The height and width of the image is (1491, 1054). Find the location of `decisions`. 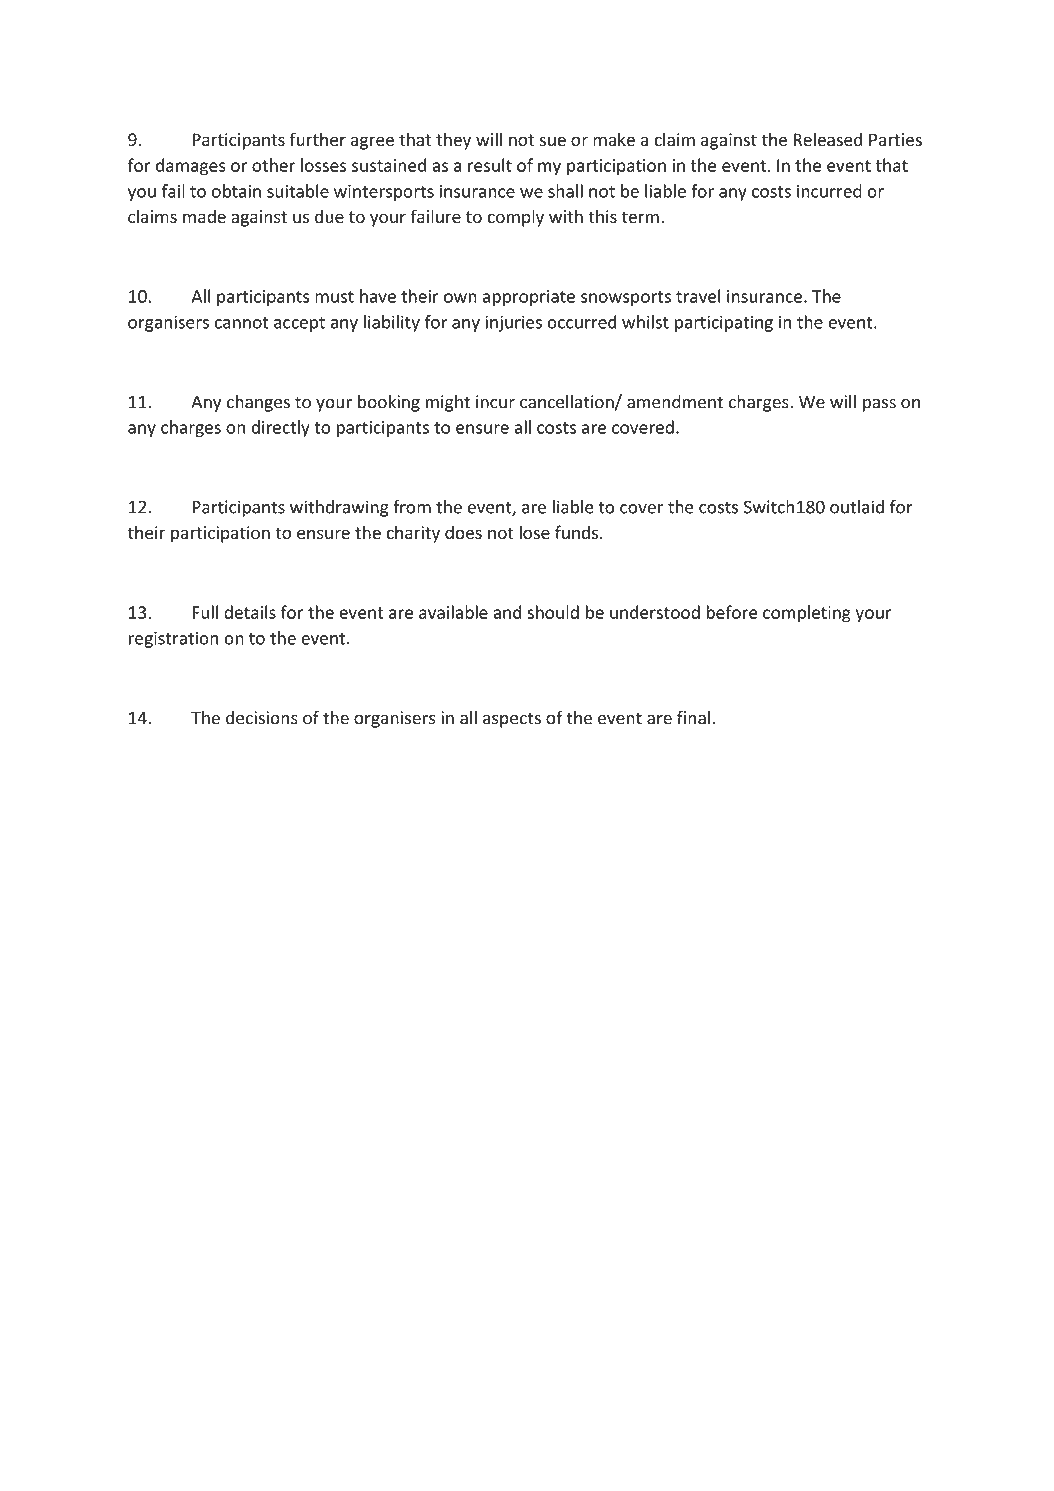

decisions is located at coordinates (262, 718).
